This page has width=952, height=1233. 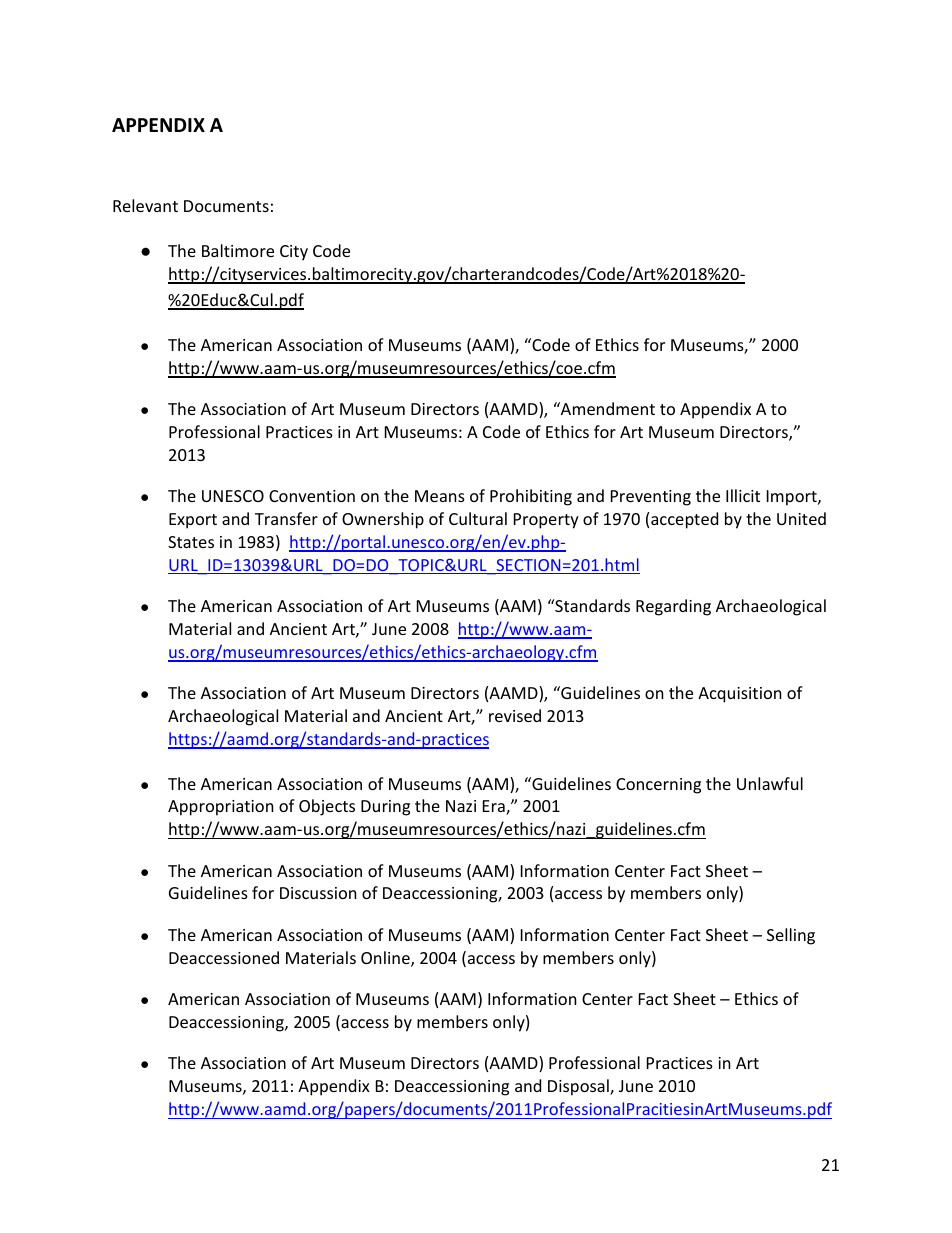 I want to click on Online, so click(x=386, y=959).
